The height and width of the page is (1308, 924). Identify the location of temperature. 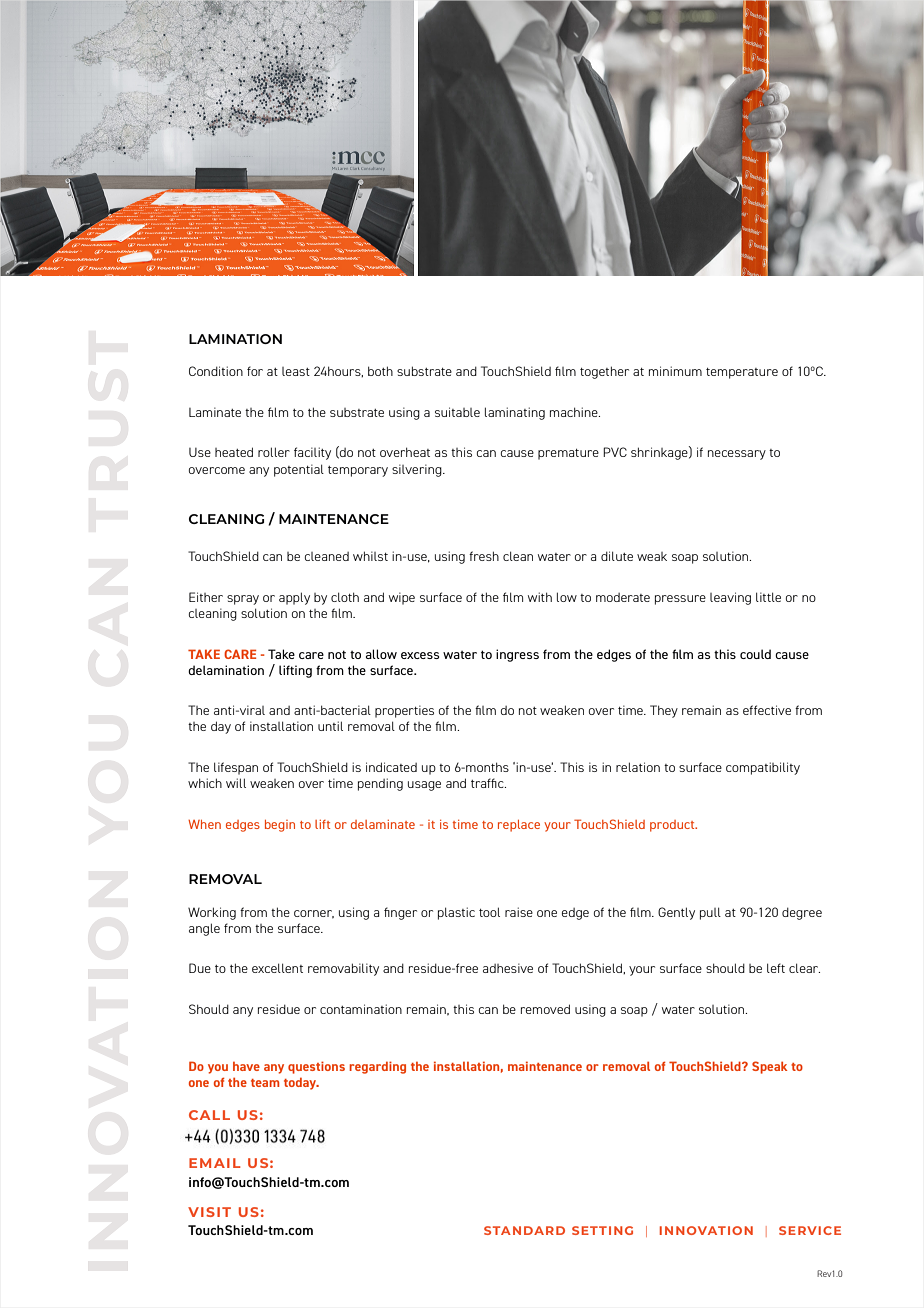
(742, 373).
